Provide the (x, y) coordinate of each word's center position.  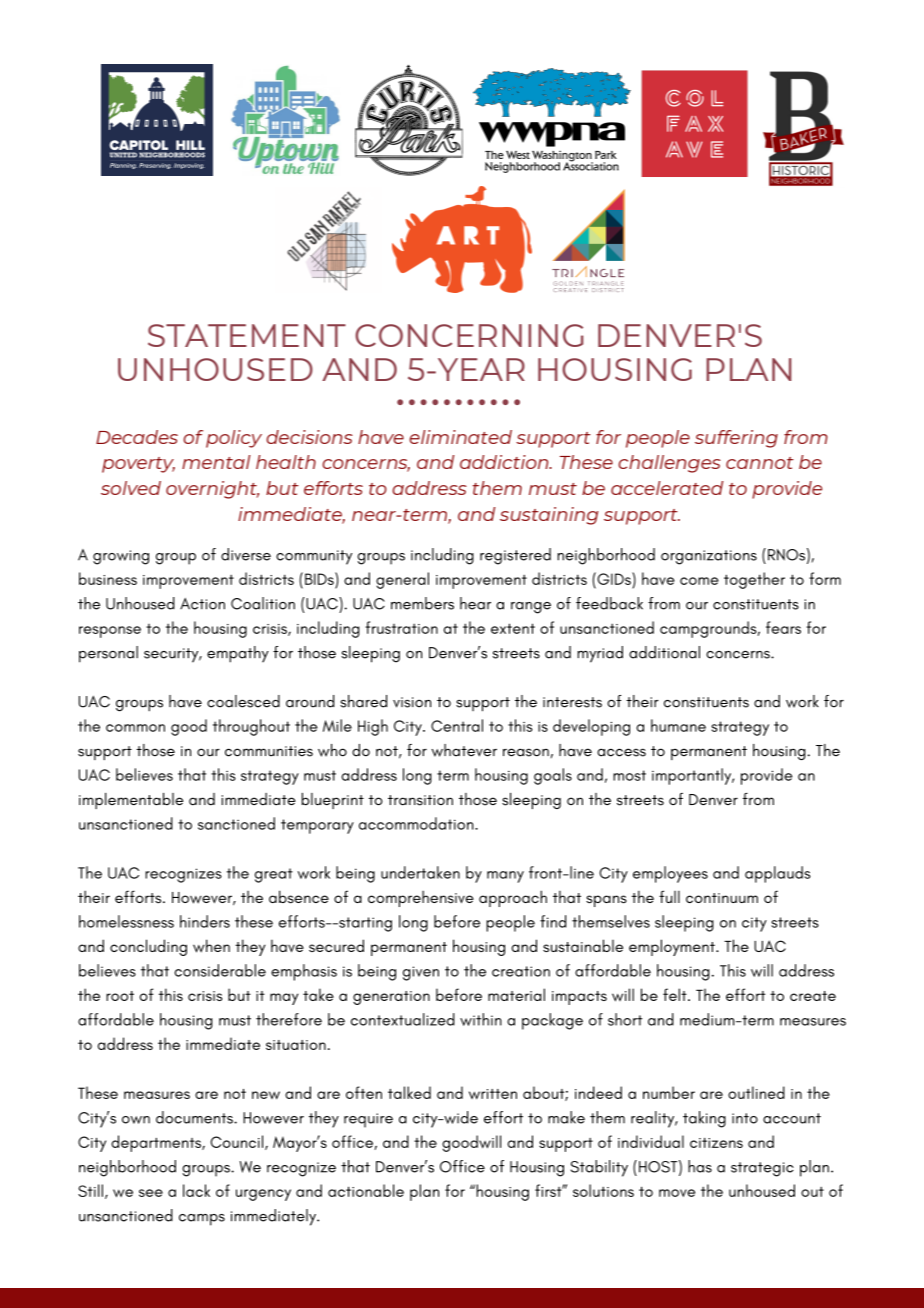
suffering (736, 439)
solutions (603, 1190)
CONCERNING (469, 335)
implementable (131, 801)
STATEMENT (247, 335)
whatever (464, 750)
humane (678, 725)
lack (196, 1190)
